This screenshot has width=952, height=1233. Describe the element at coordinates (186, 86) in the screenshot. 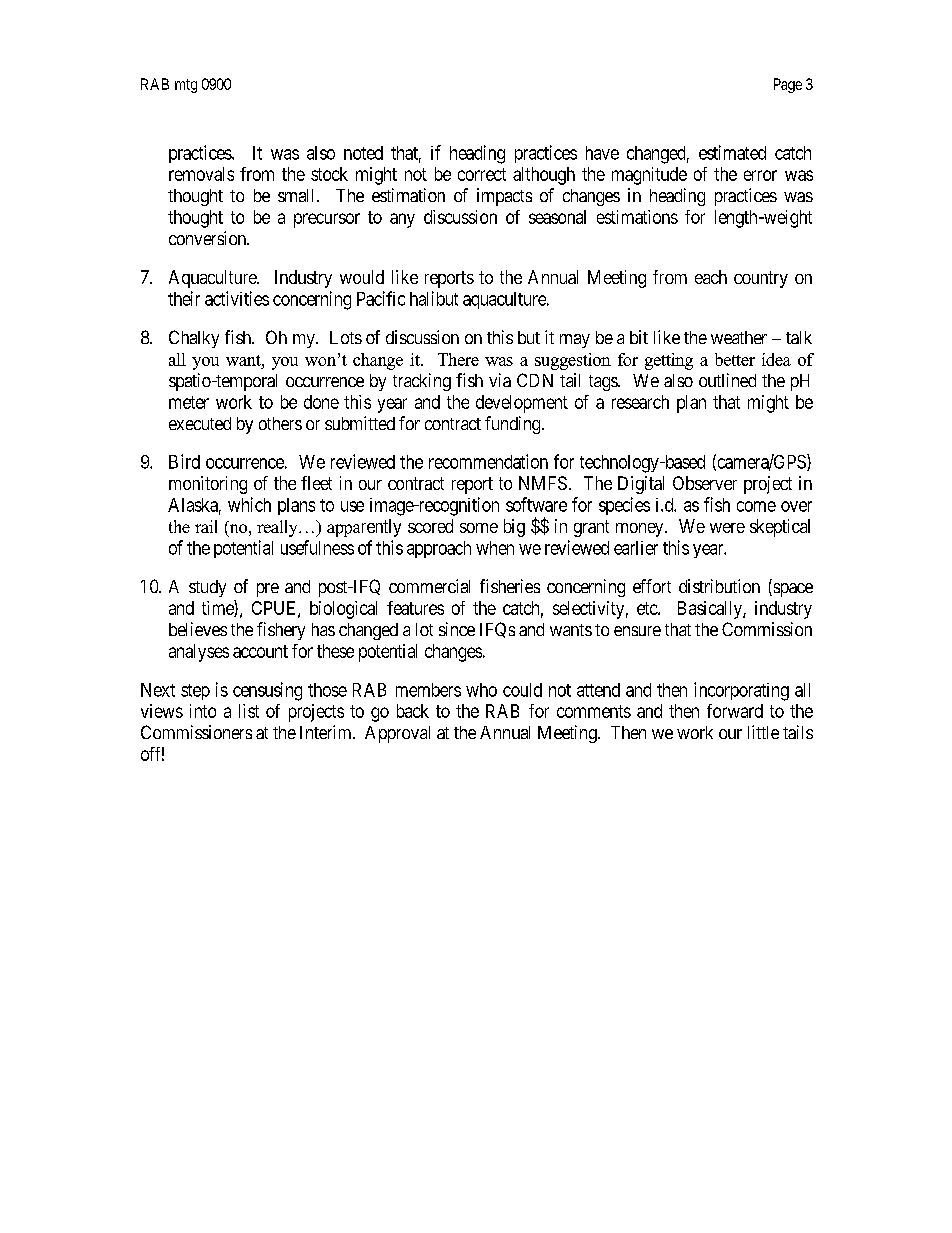

I see `mtg` at that location.
